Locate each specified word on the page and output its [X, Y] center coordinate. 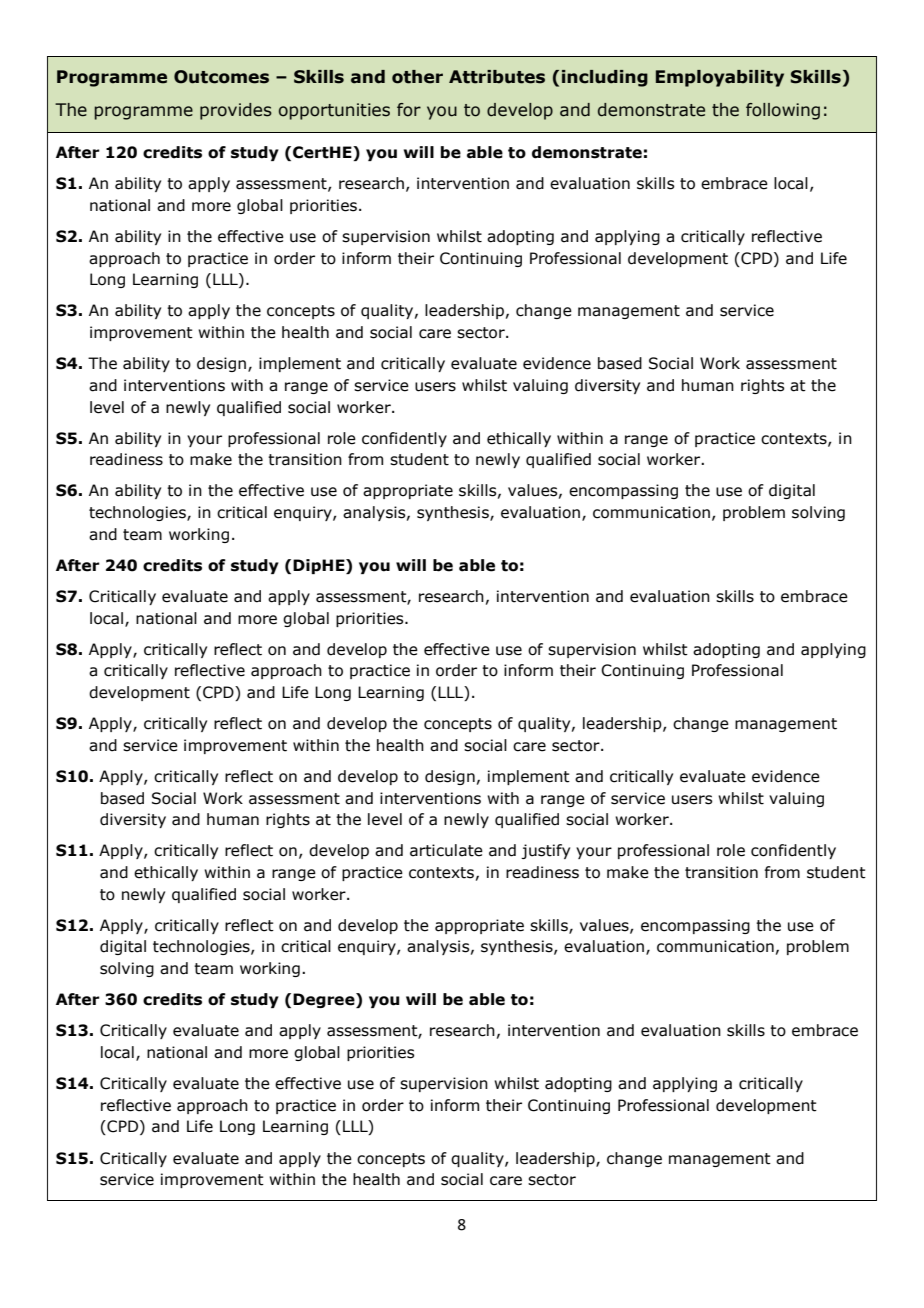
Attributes [497, 77]
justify [545, 851]
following [783, 111]
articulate [446, 850]
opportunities [334, 111]
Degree [325, 1000]
